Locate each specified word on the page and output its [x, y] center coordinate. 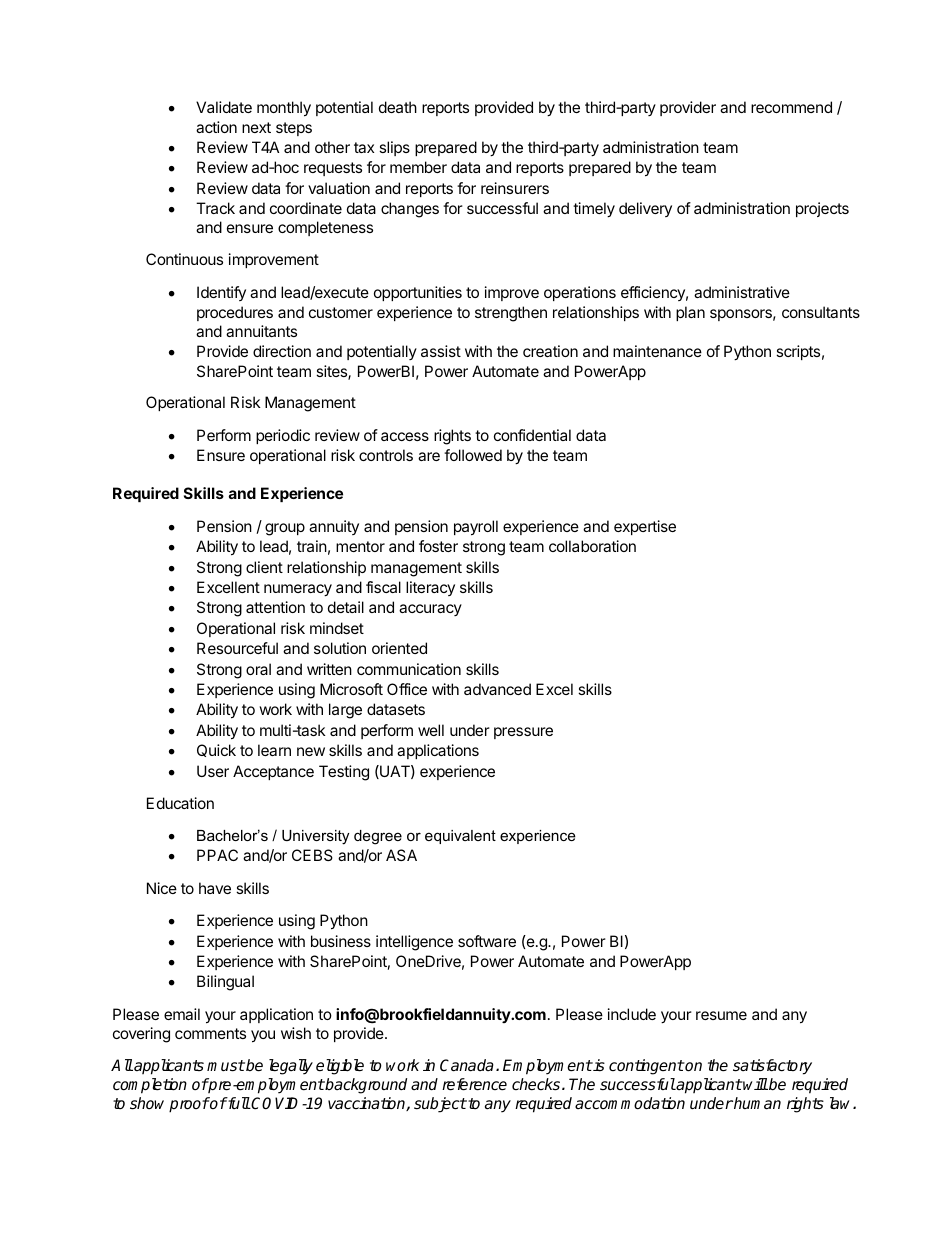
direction [282, 351]
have [215, 888]
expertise [645, 527]
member [418, 167]
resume [721, 1015]
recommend [791, 107]
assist [441, 351]
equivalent [460, 837]
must [226, 1066]
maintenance [657, 351]
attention [275, 607]
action [216, 127]
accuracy [430, 610]
